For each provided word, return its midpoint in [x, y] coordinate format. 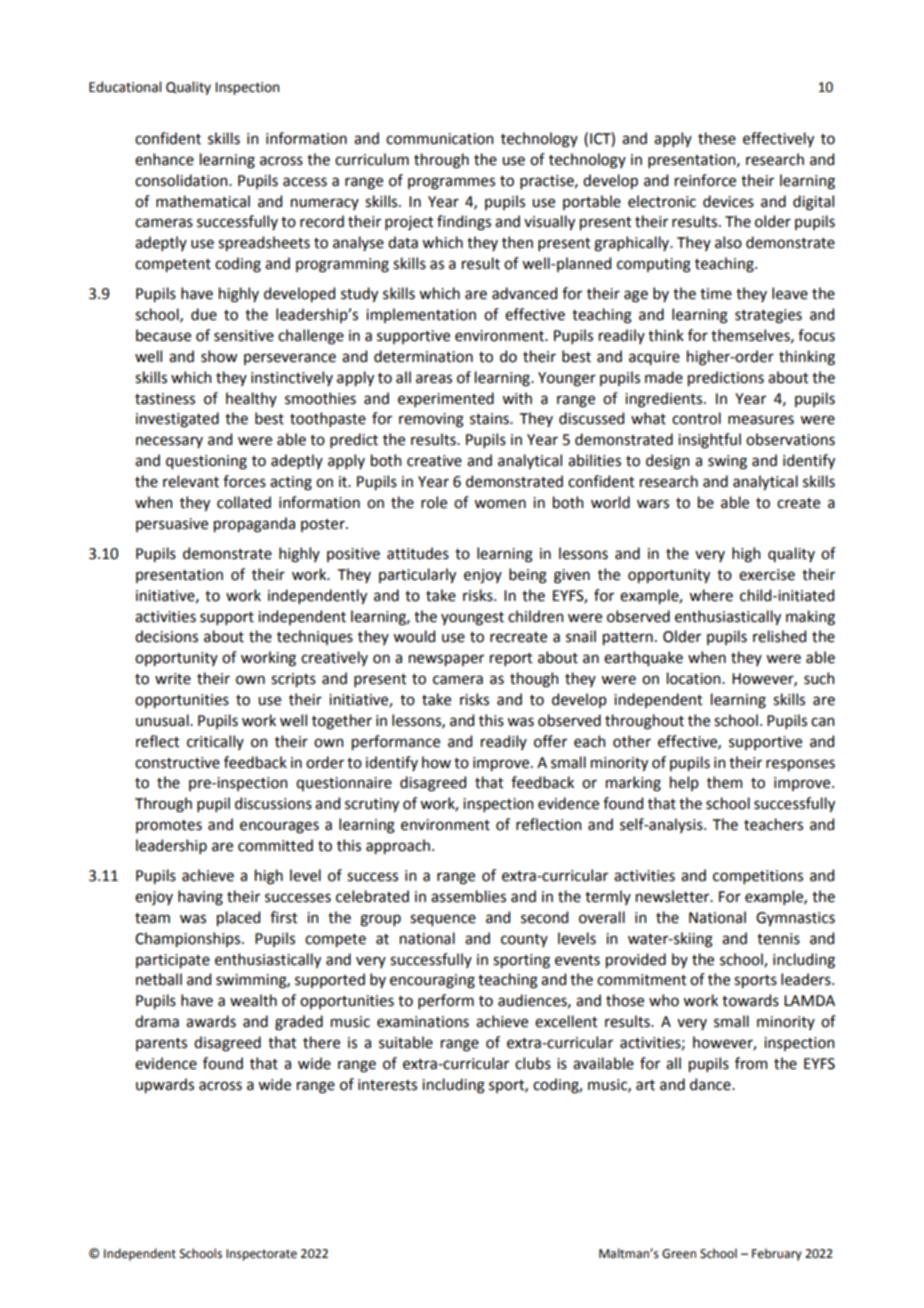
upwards [165, 1085]
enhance [164, 159]
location [695, 678]
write [173, 679]
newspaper [446, 660]
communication [439, 139]
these [717, 138]
